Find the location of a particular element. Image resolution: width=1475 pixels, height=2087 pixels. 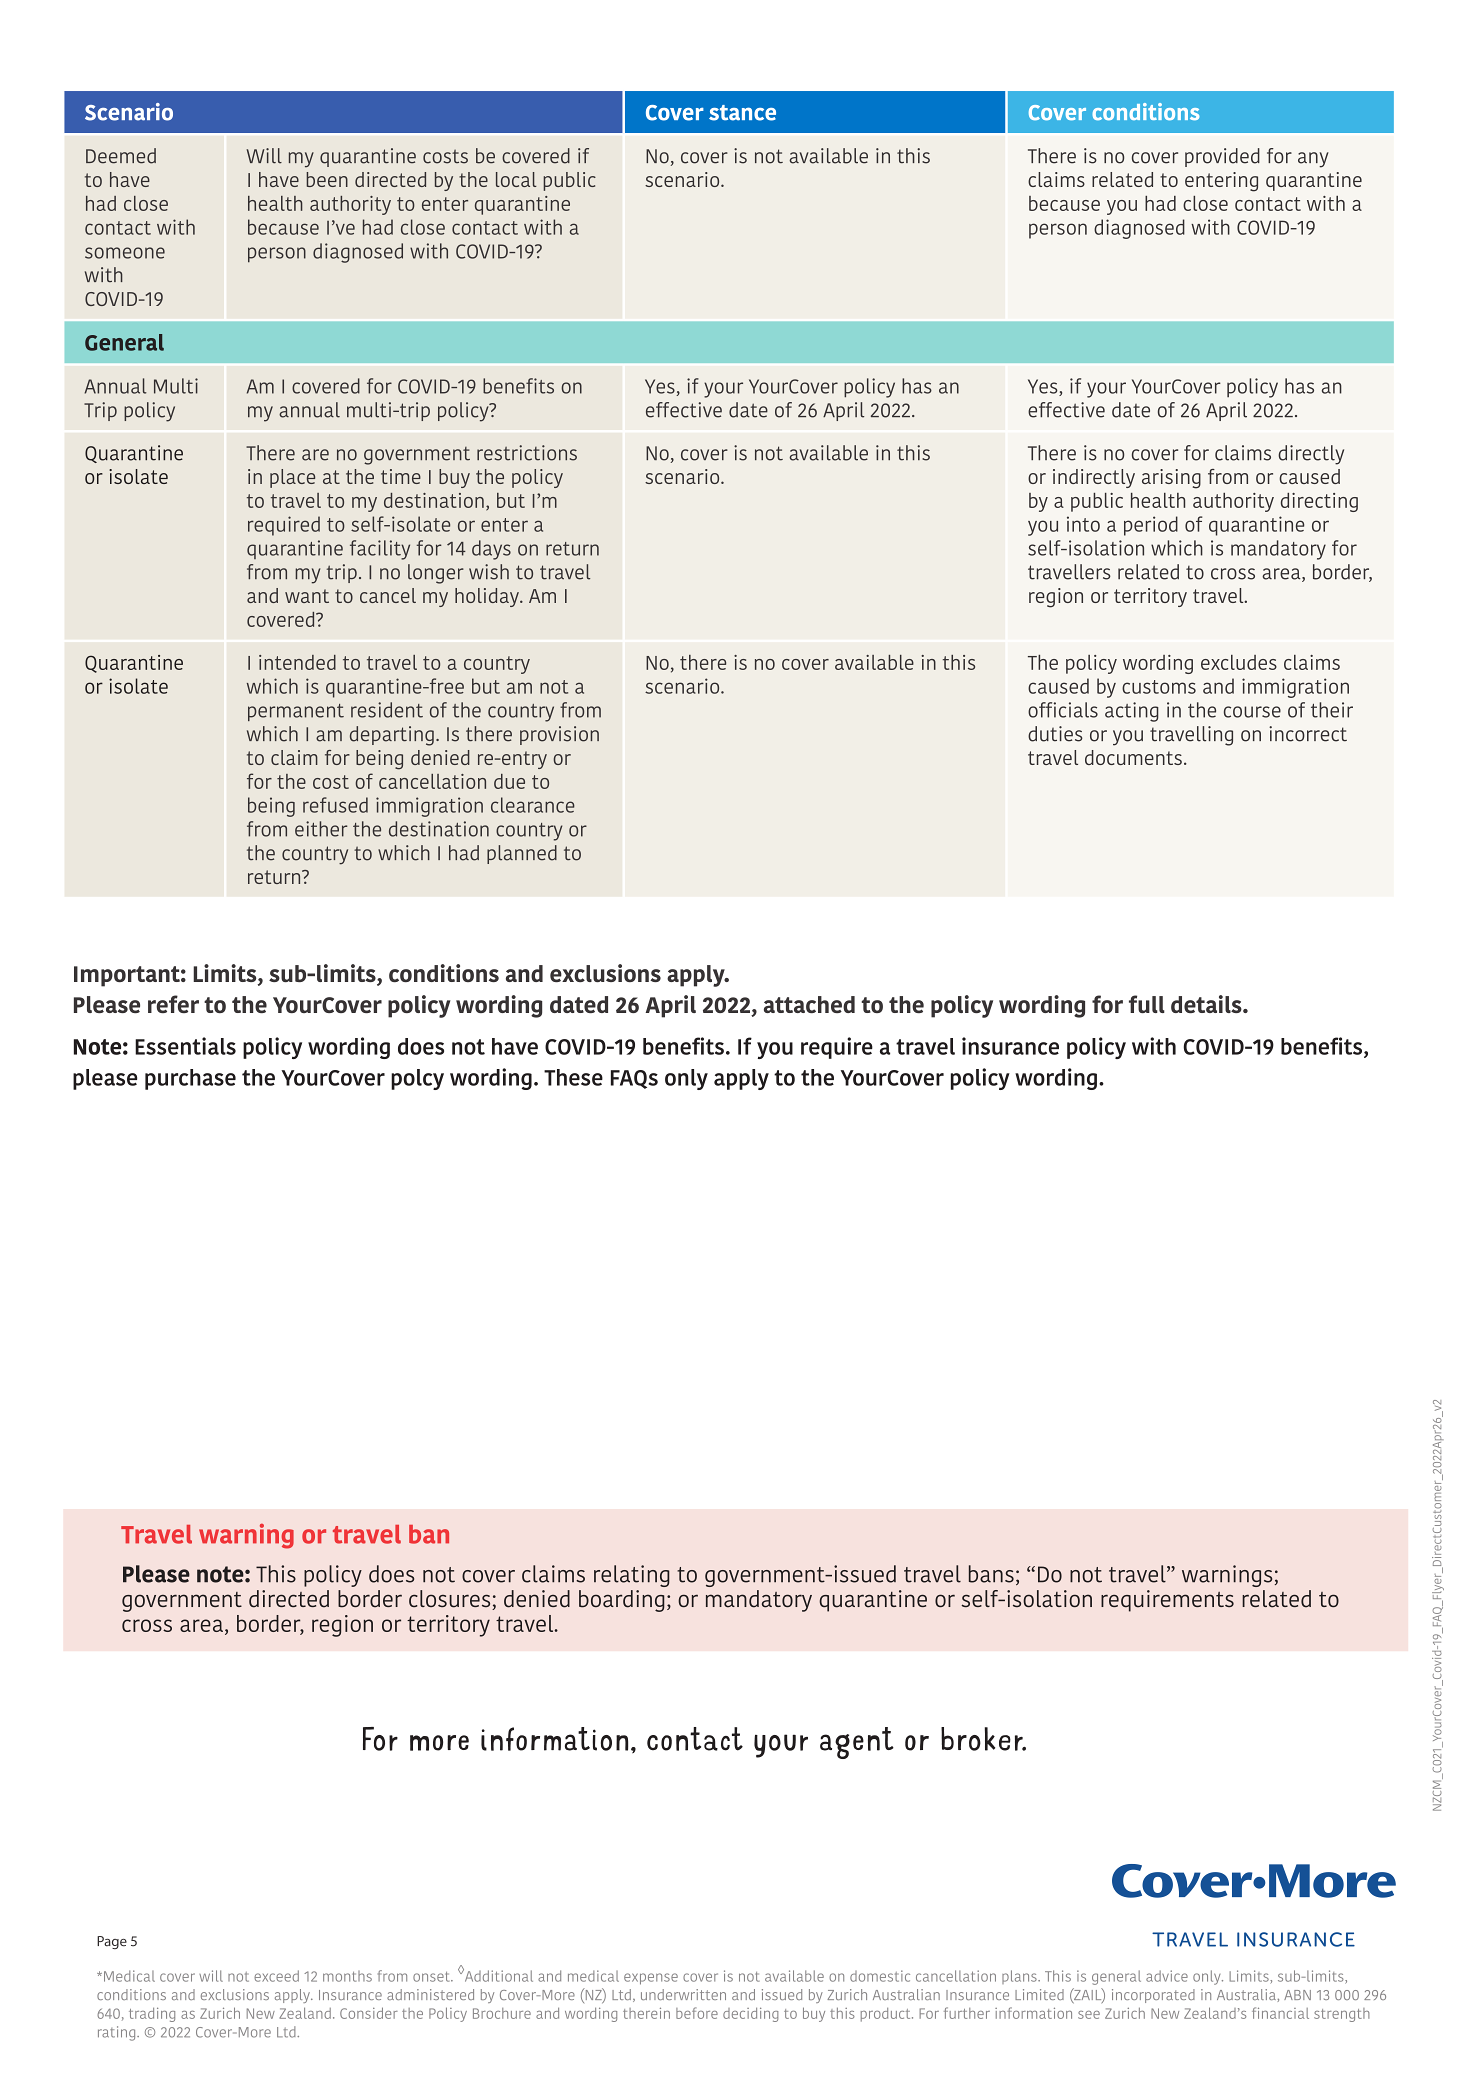

relating is located at coordinates (632, 1576).
